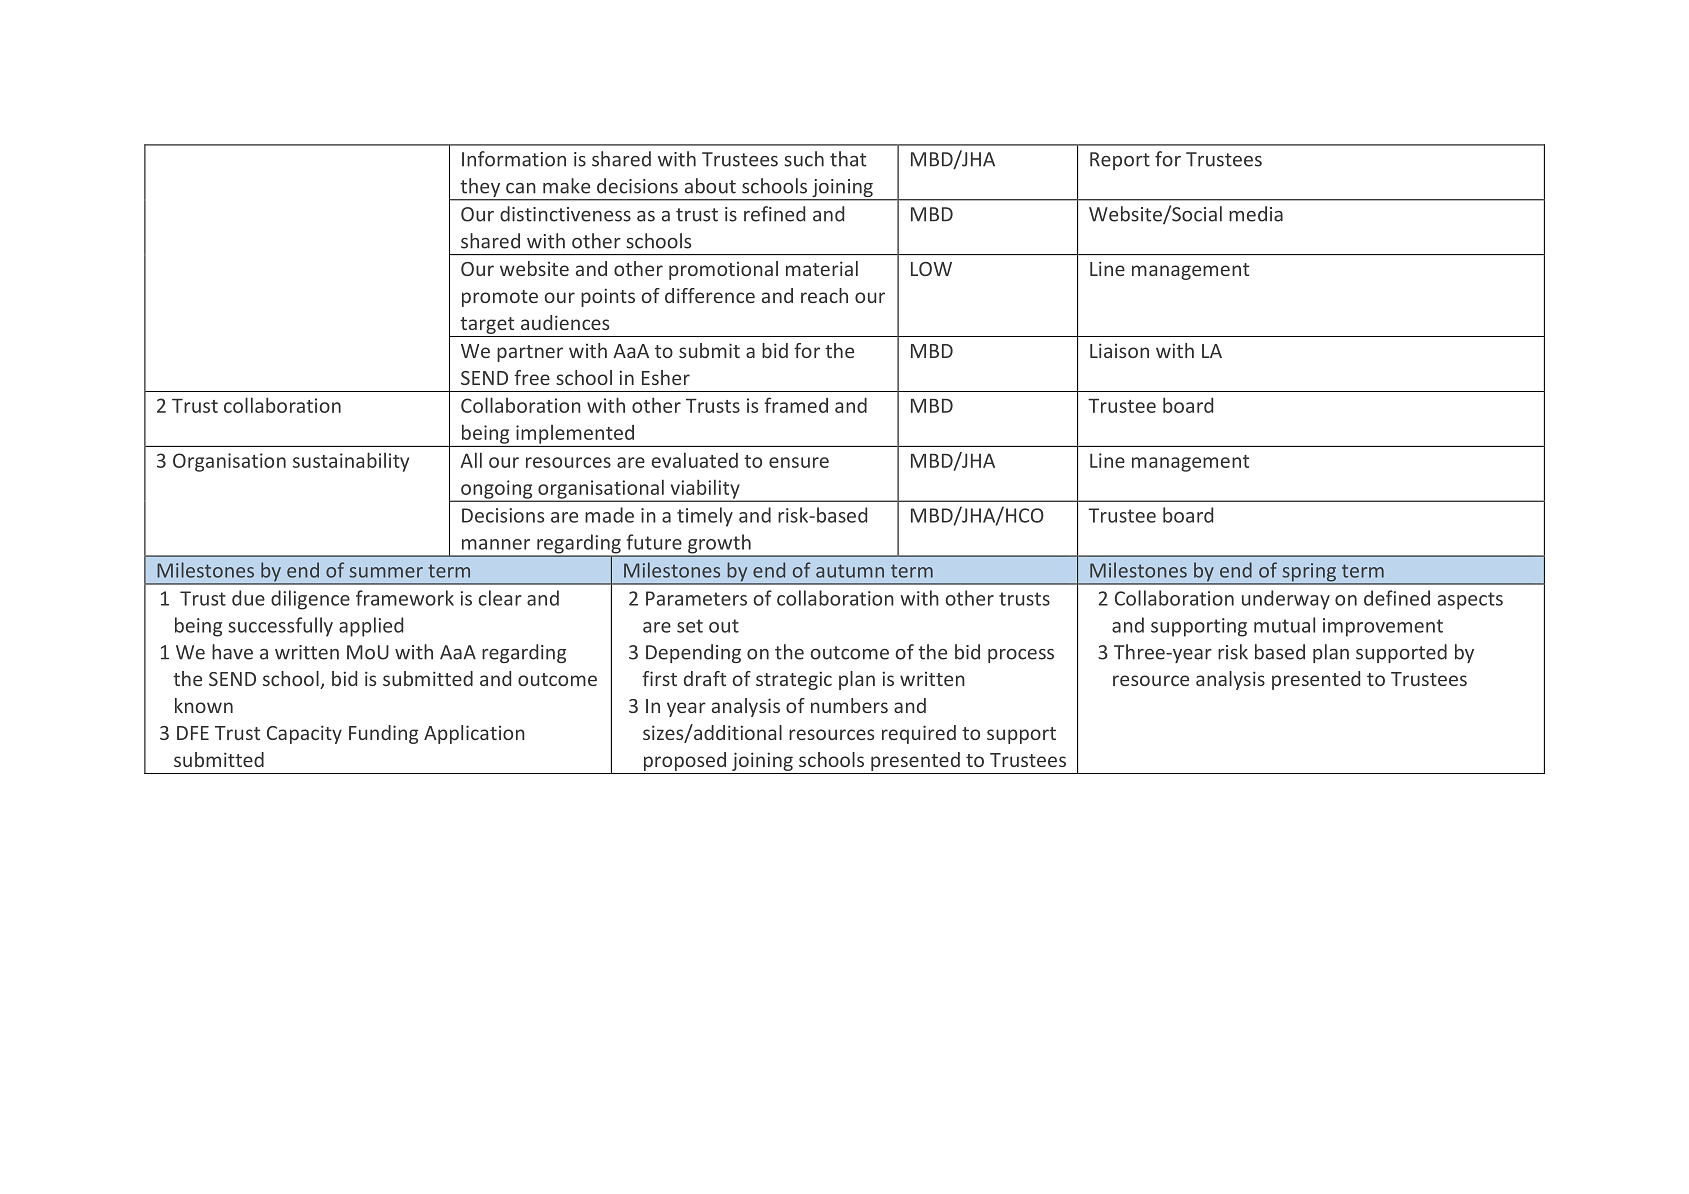 This page has width=1689, height=1194. I want to click on process, so click(1021, 656).
